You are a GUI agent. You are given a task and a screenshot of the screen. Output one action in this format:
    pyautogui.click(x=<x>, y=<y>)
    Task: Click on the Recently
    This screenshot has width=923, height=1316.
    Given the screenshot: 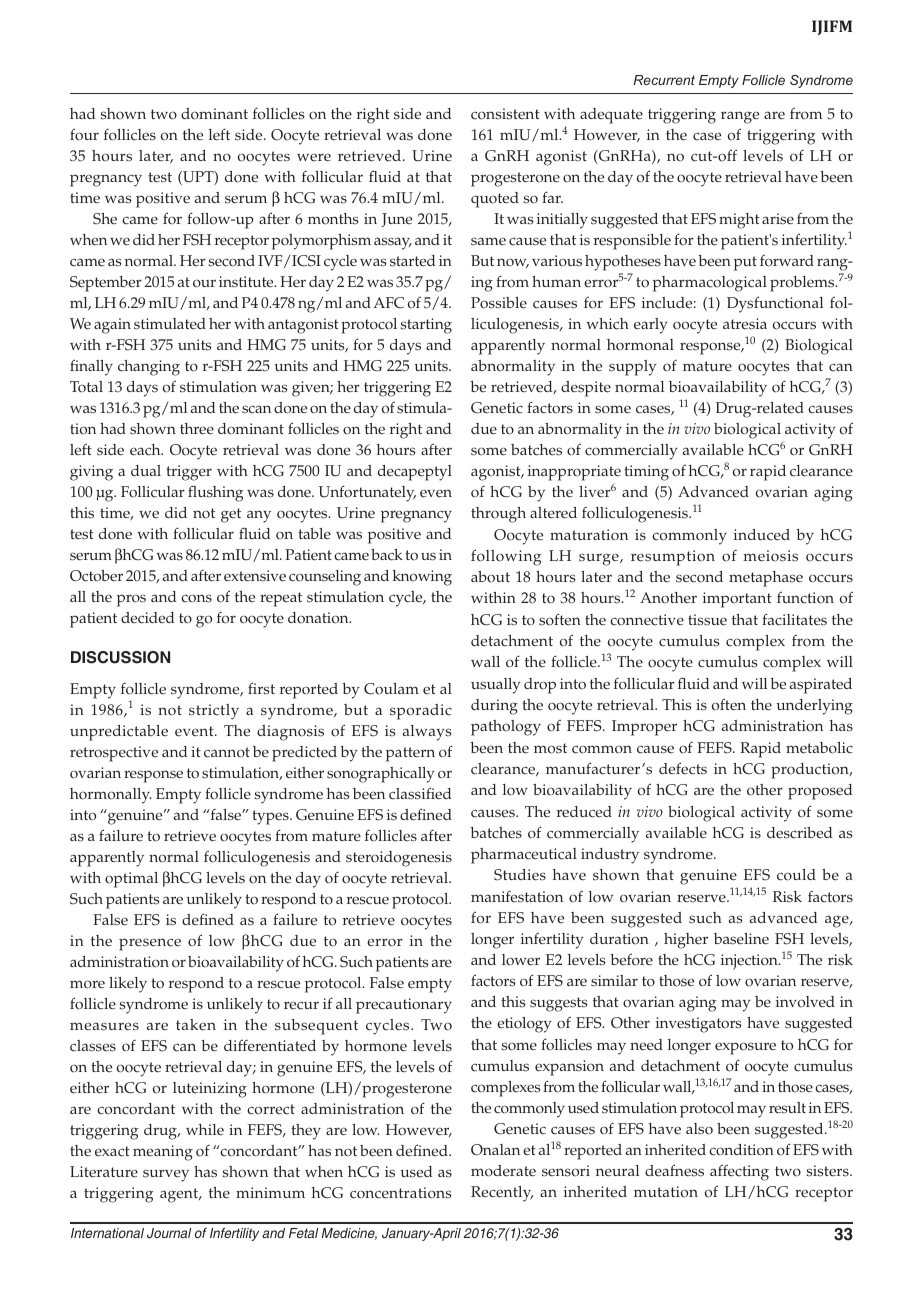 What is the action you would take?
    pyautogui.click(x=502, y=1194)
